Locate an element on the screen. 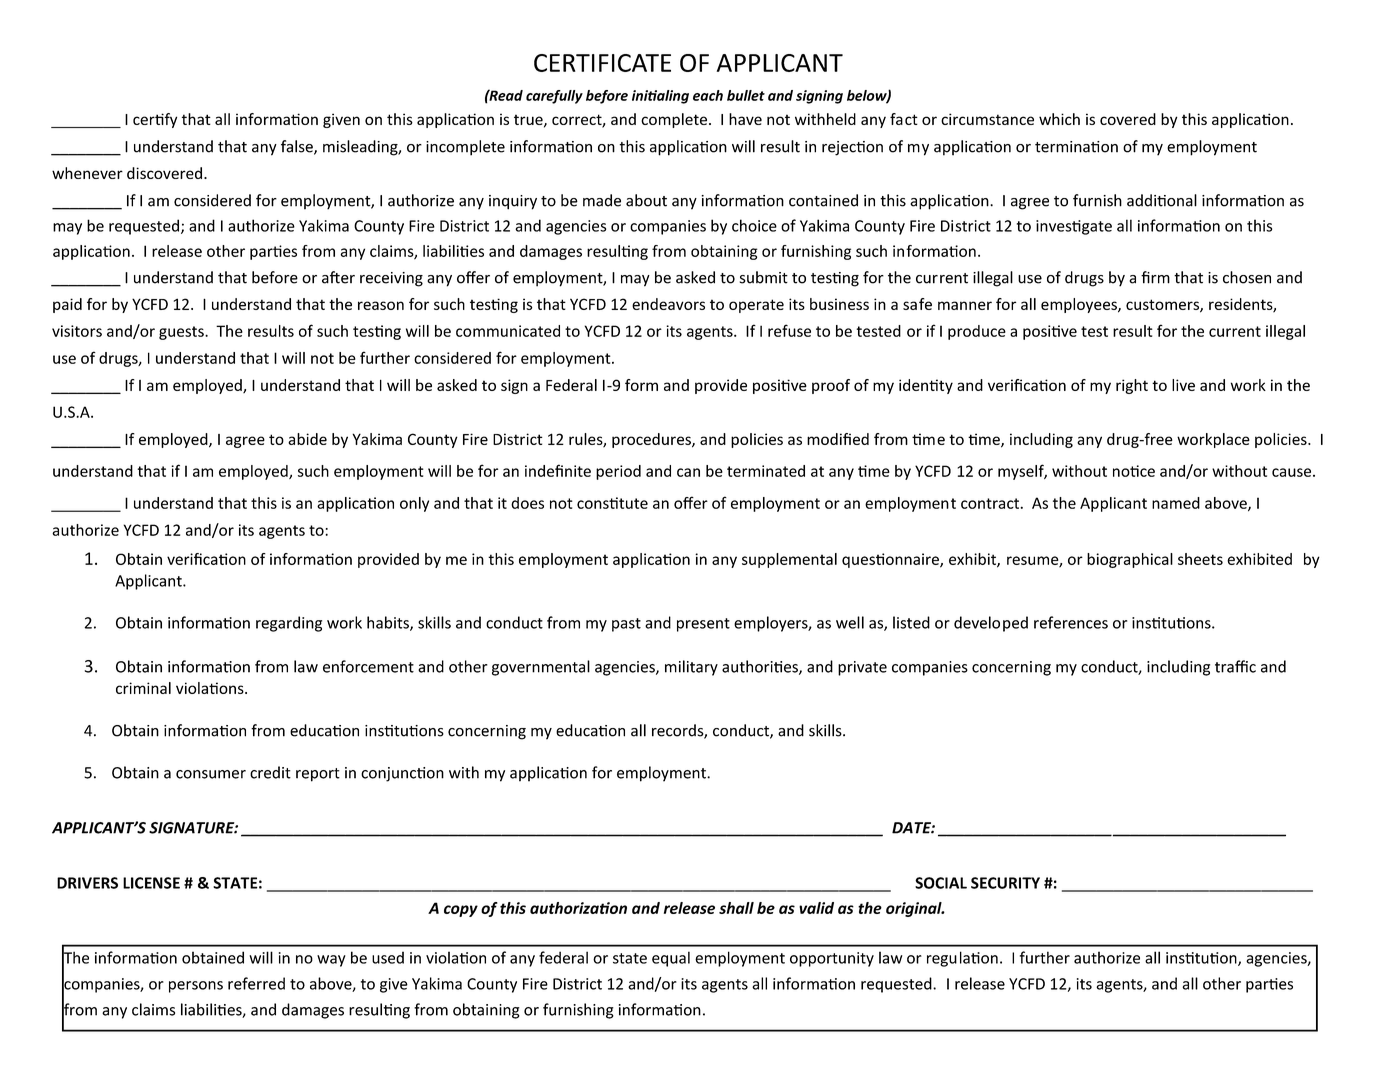 The width and height of the screenshot is (1380, 1067). each is located at coordinates (708, 95).
